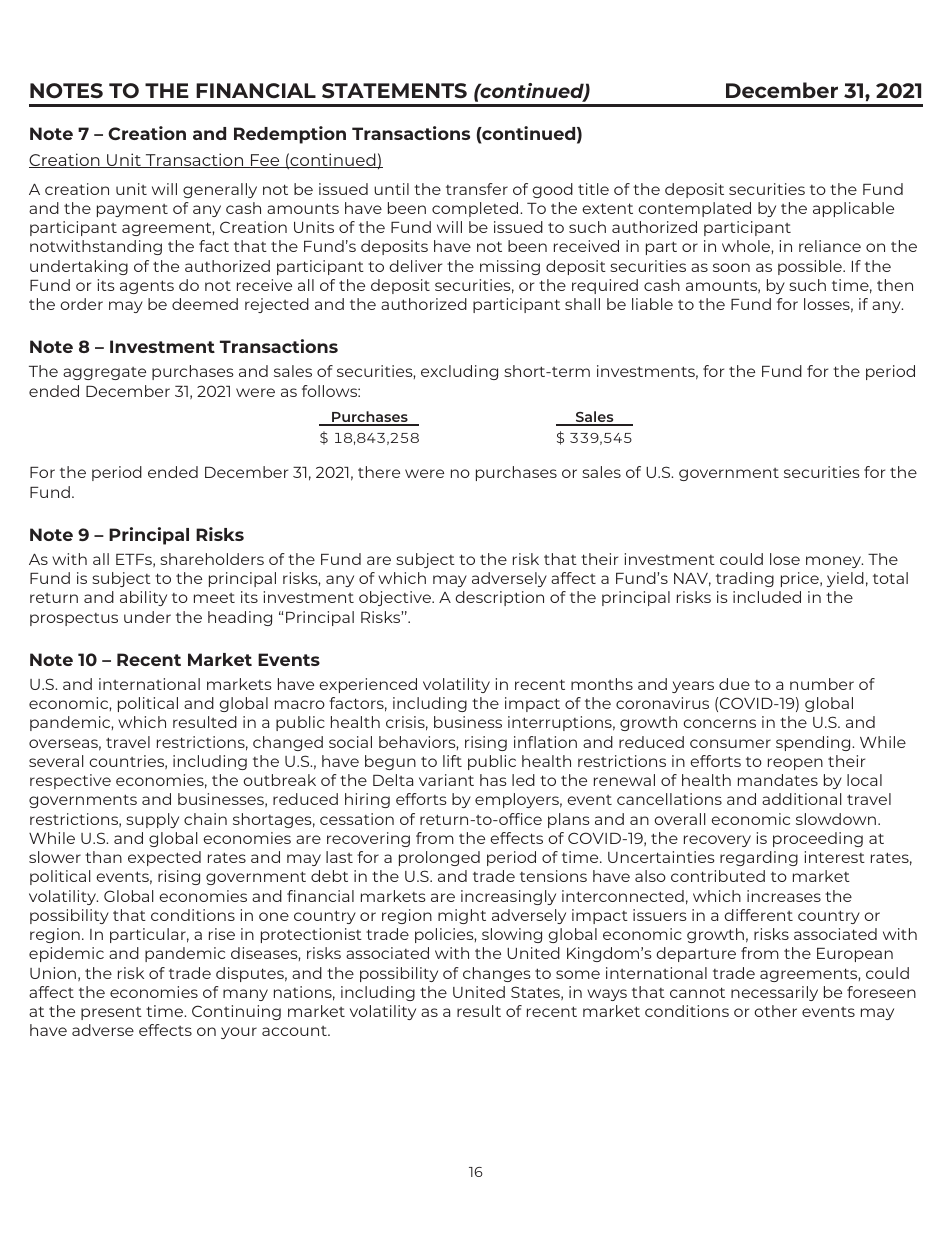  I want to click on STATEMENTS, so click(394, 91).
